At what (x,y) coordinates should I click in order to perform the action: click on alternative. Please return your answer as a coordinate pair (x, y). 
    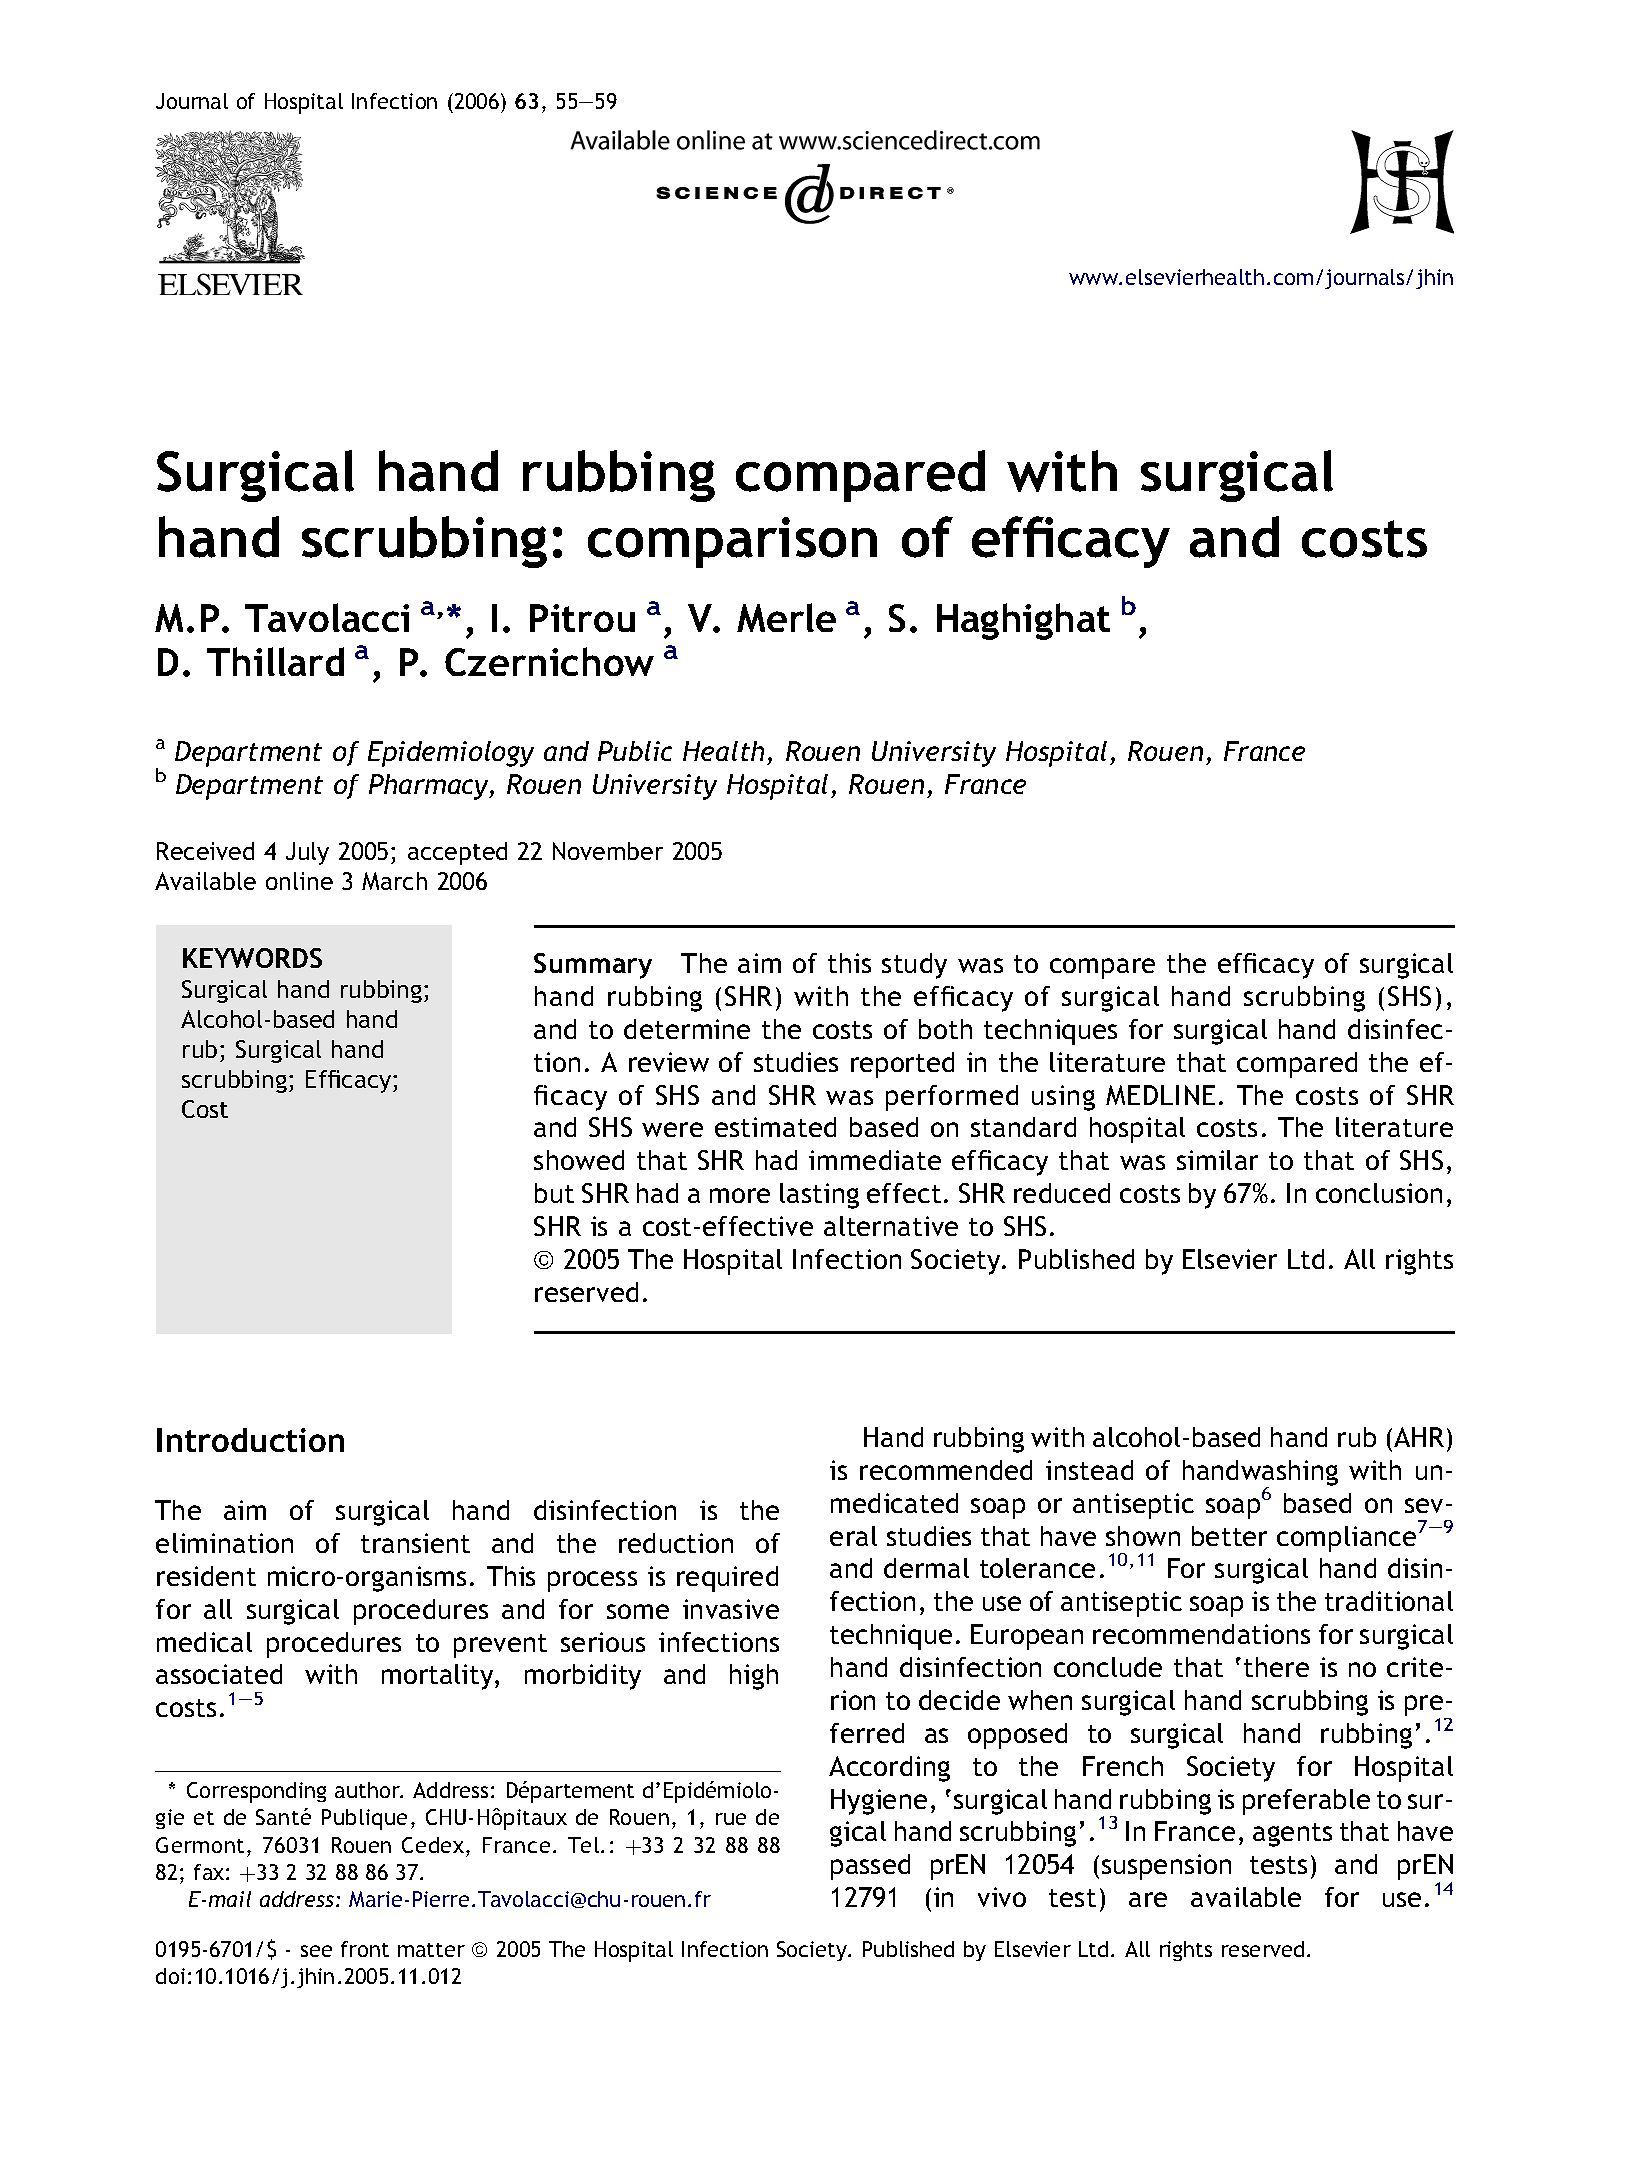
    Looking at the image, I should click on (891, 1226).
